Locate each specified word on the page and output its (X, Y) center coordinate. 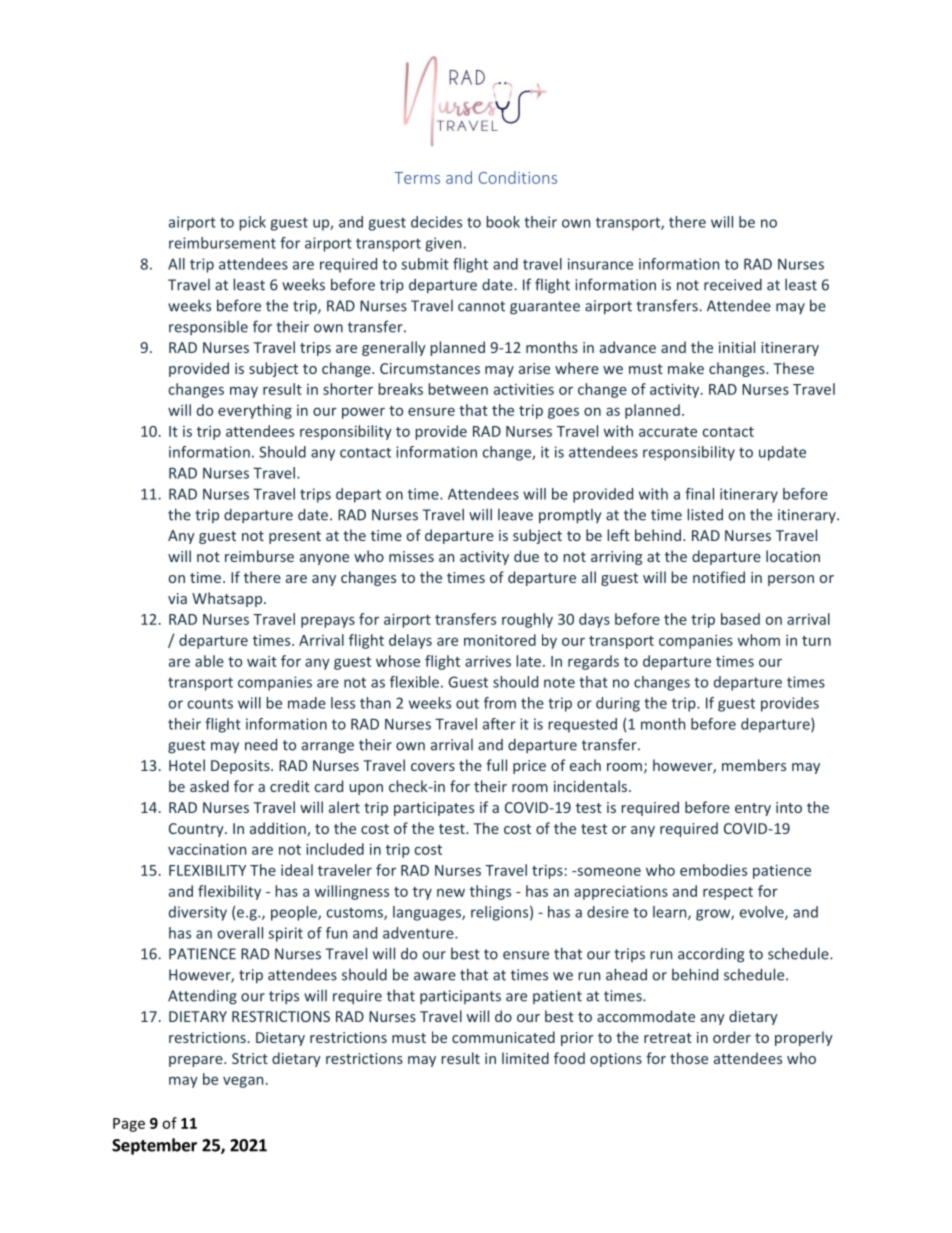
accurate (668, 432)
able (209, 661)
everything (255, 411)
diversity (198, 913)
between (458, 389)
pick (252, 223)
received (733, 284)
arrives (488, 661)
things (490, 892)
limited (525, 1058)
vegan (243, 1082)
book (503, 222)
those (689, 1058)
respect (728, 893)
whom (759, 640)
